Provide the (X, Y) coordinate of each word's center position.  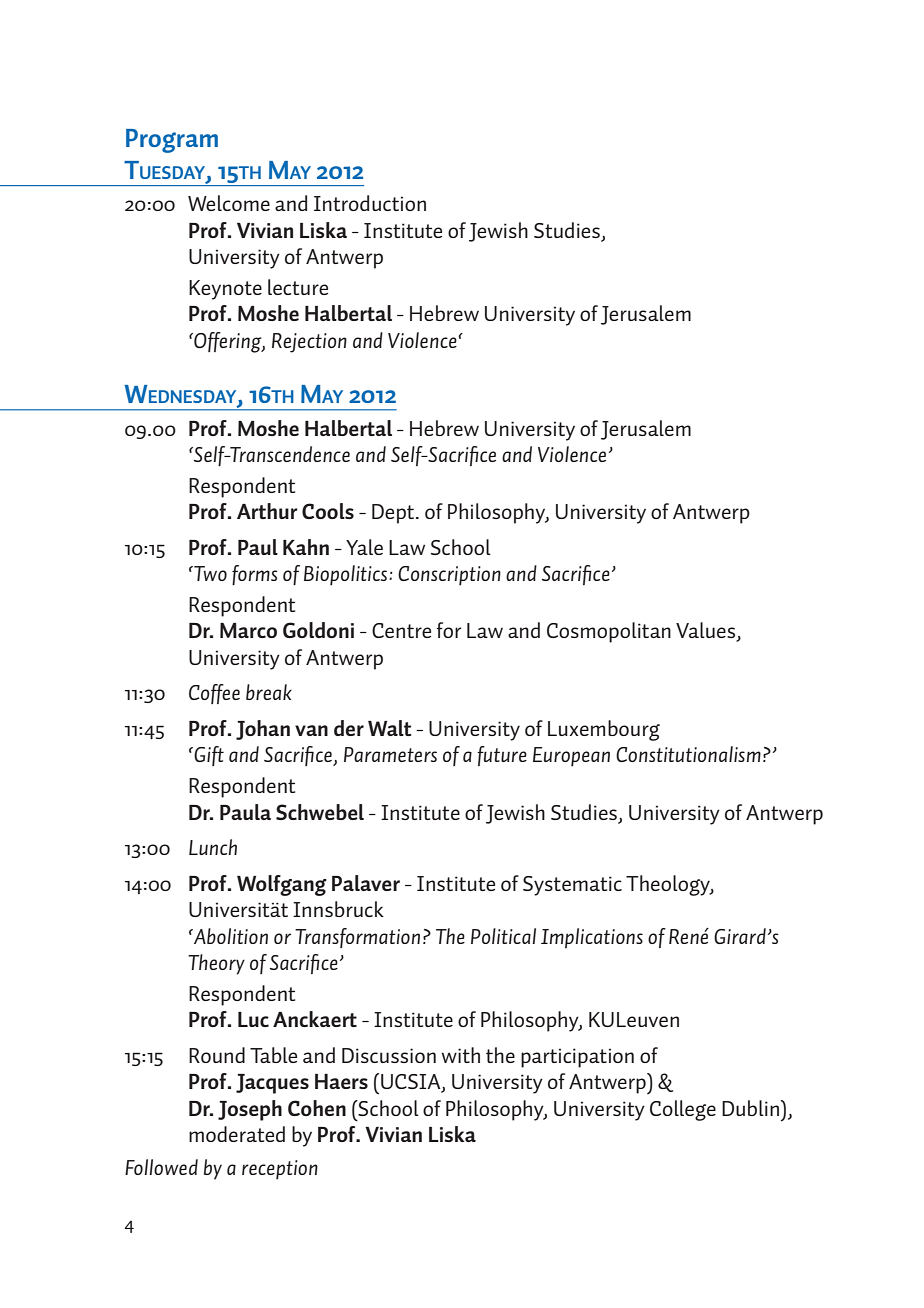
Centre (401, 630)
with (460, 1055)
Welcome (229, 203)
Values (707, 631)
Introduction (370, 203)
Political (503, 936)
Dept (394, 514)
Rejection (309, 343)
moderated (237, 1134)
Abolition (229, 936)
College (683, 1110)
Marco (248, 630)
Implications (592, 938)
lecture (298, 287)
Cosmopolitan (609, 632)
